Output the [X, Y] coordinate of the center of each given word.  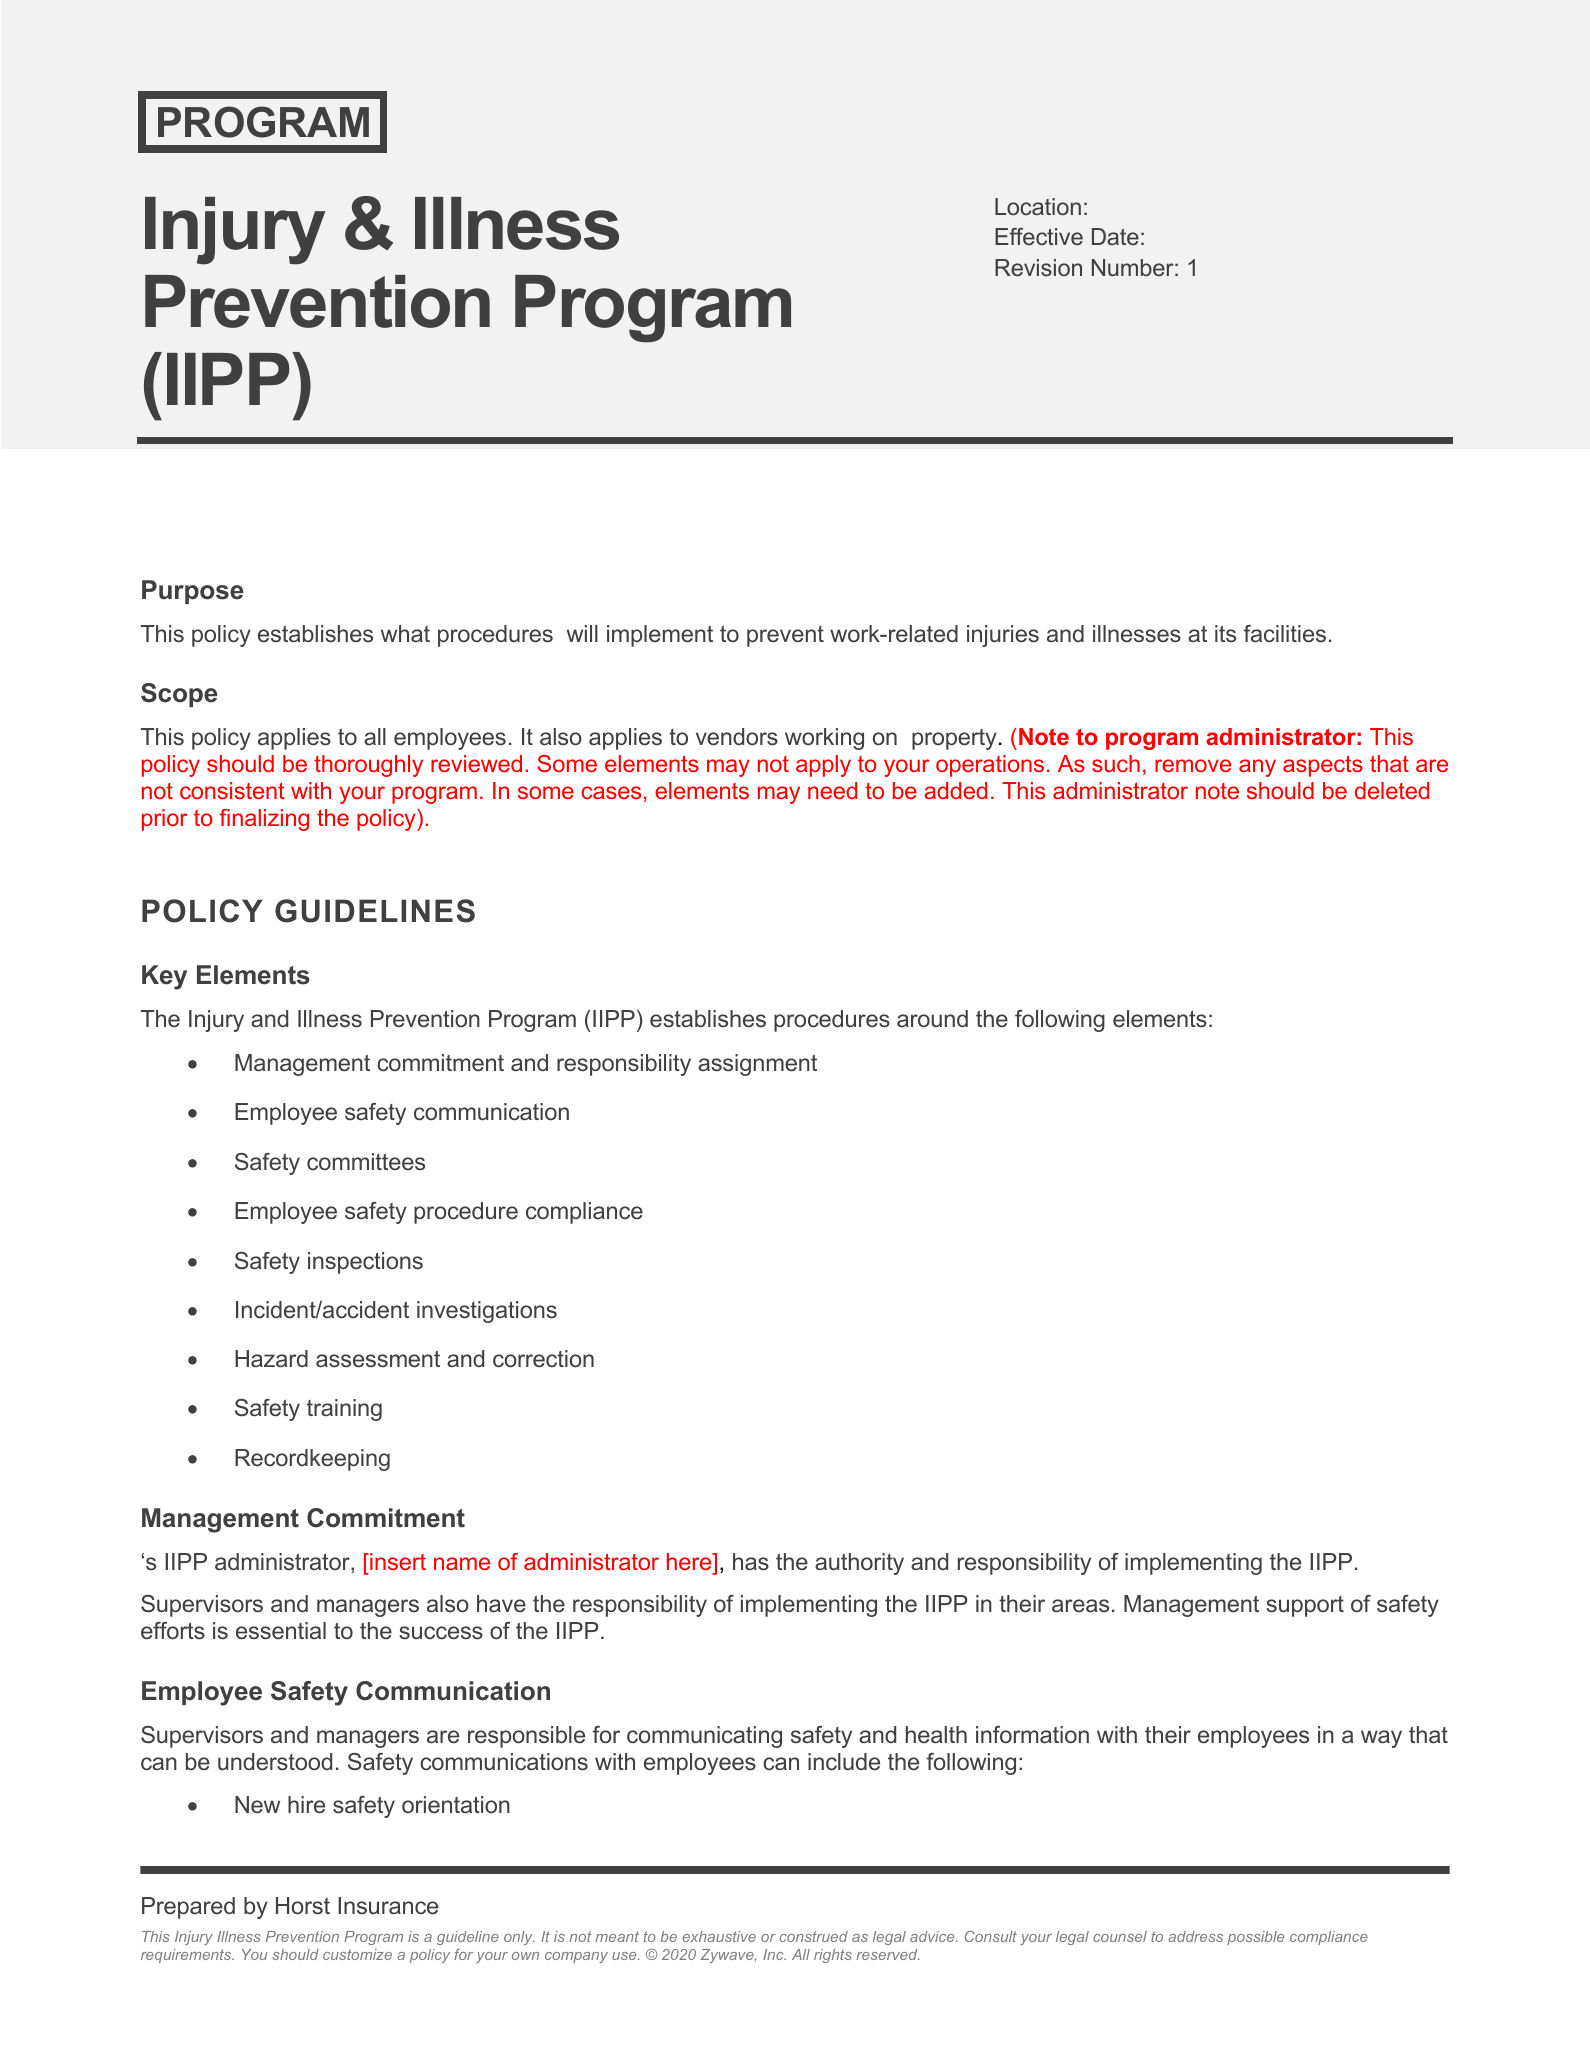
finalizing [264, 820]
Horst [303, 1906]
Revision [1038, 267]
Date [1115, 236]
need [832, 790]
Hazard [271, 1359]
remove [1193, 765]
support [1305, 1606]
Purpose [192, 592]
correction [543, 1359]
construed [814, 1936]
